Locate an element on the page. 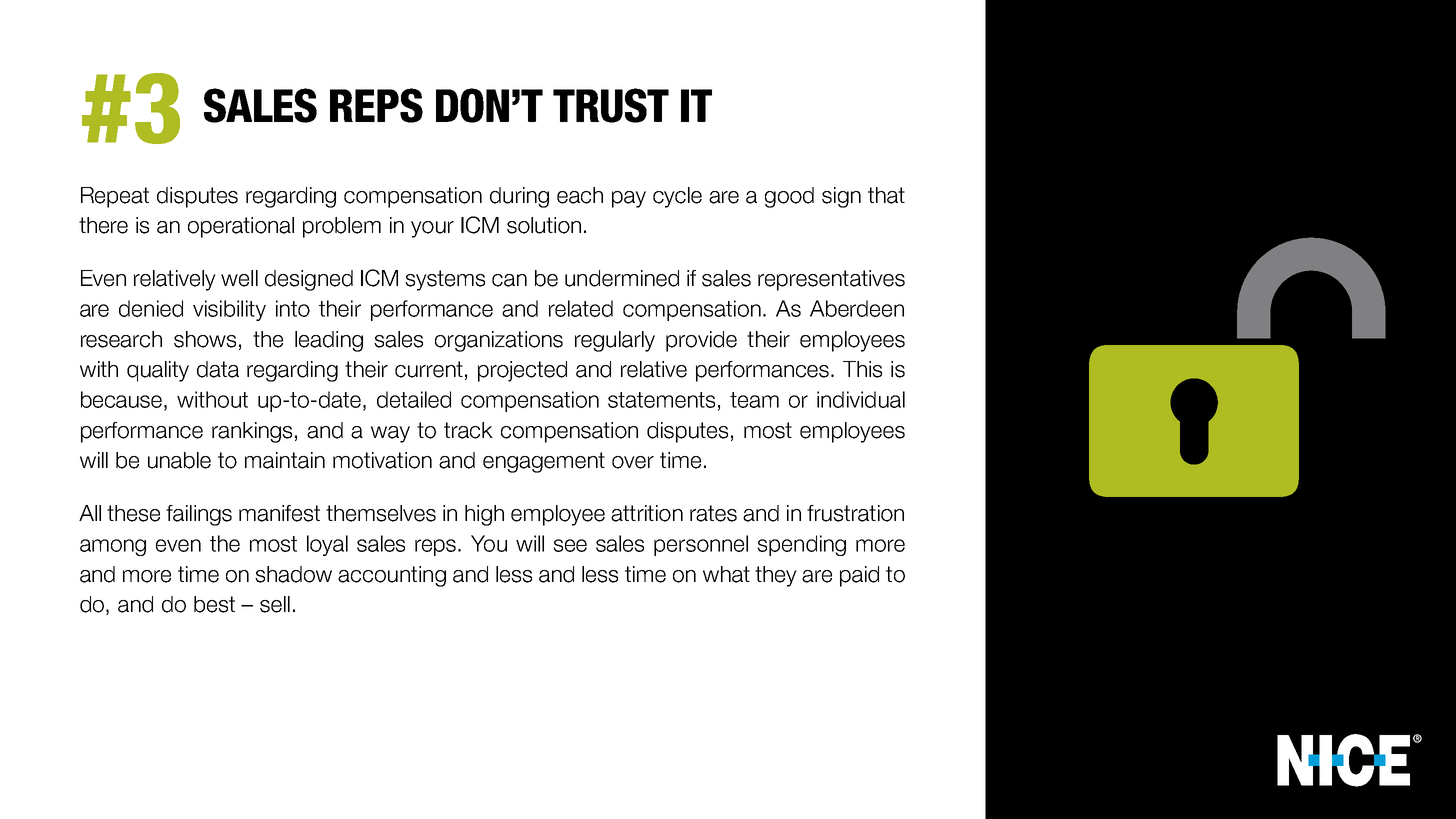 Image resolution: width=1456 pixels, height=819 pixels. they is located at coordinates (776, 576).
